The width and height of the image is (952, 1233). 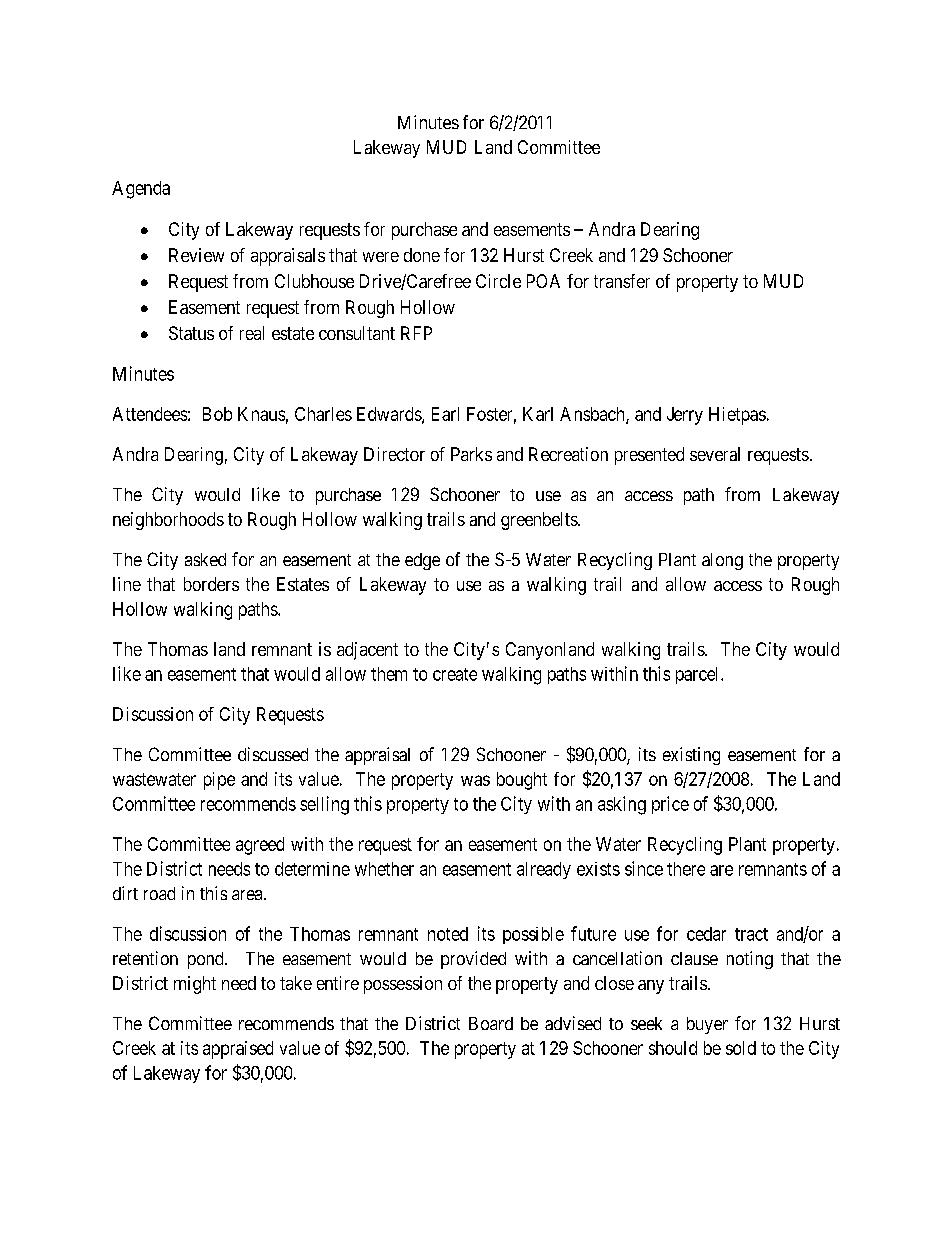 What do you see at coordinates (211, 584) in the image?
I see `borders` at bounding box center [211, 584].
